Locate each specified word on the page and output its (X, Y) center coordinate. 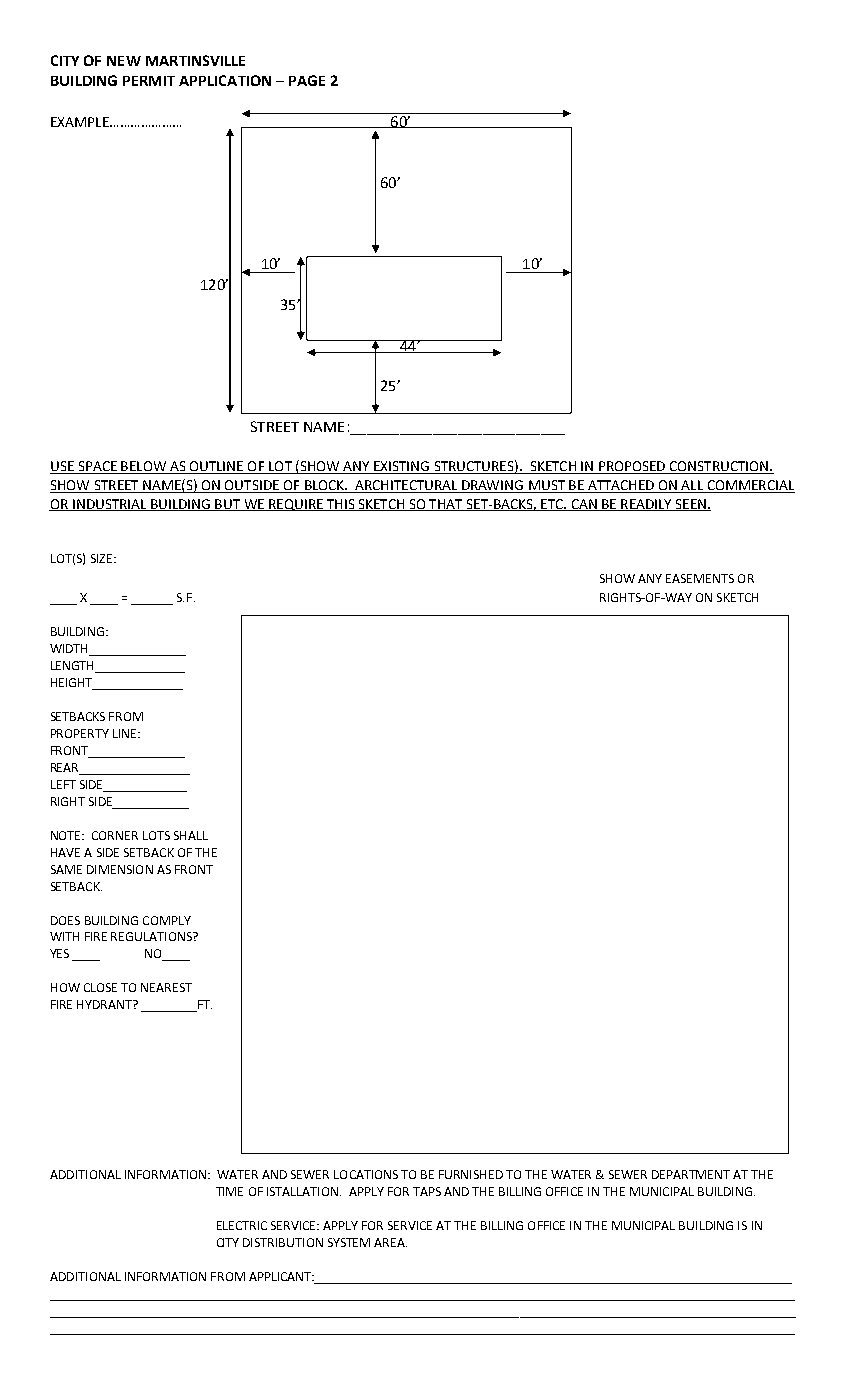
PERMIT (149, 81)
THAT (446, 505)
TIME (229, 1191)
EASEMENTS (700, 578)
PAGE (307, 80)
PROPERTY (80, 733)
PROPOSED (632, 467)
